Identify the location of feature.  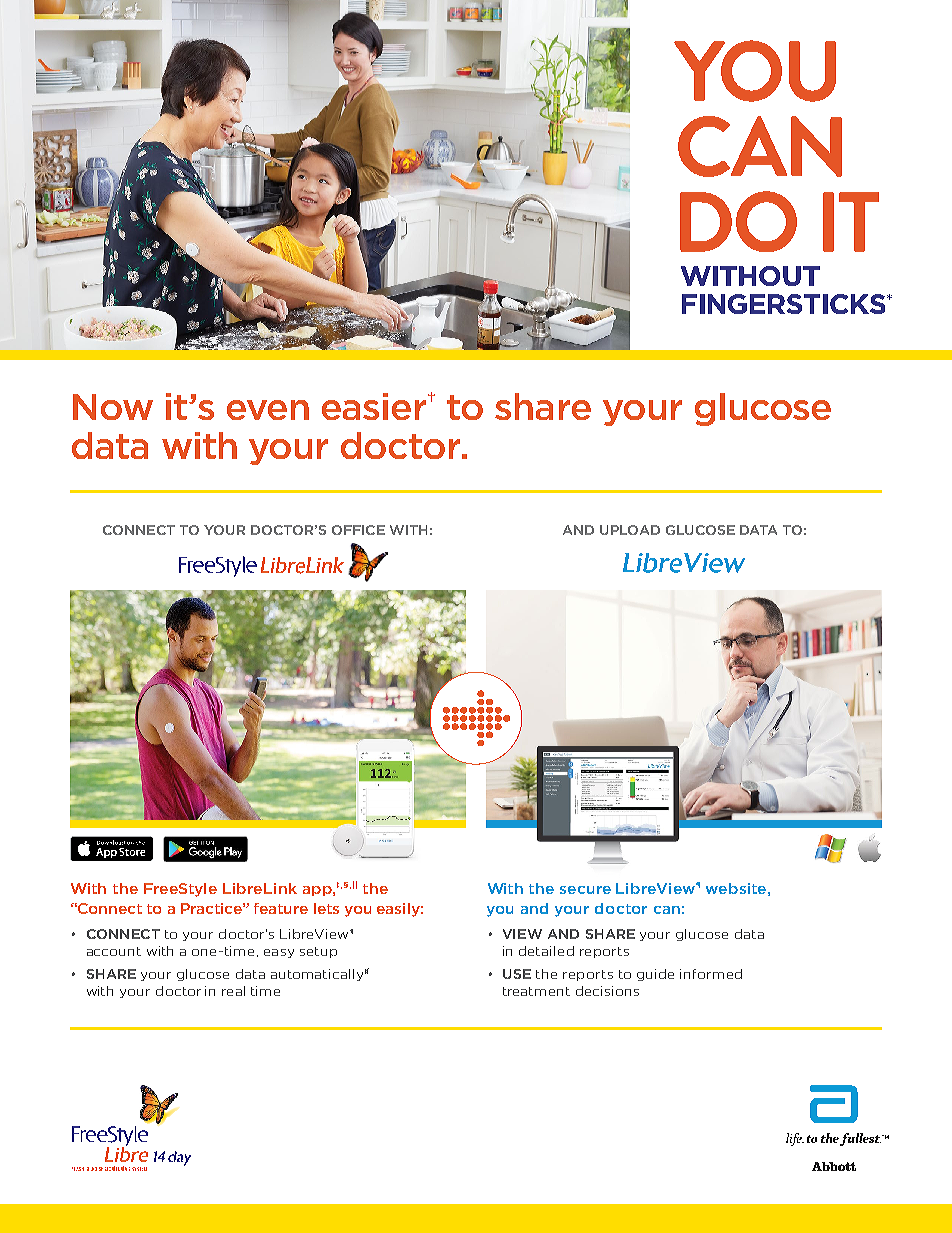
(281, 908).
